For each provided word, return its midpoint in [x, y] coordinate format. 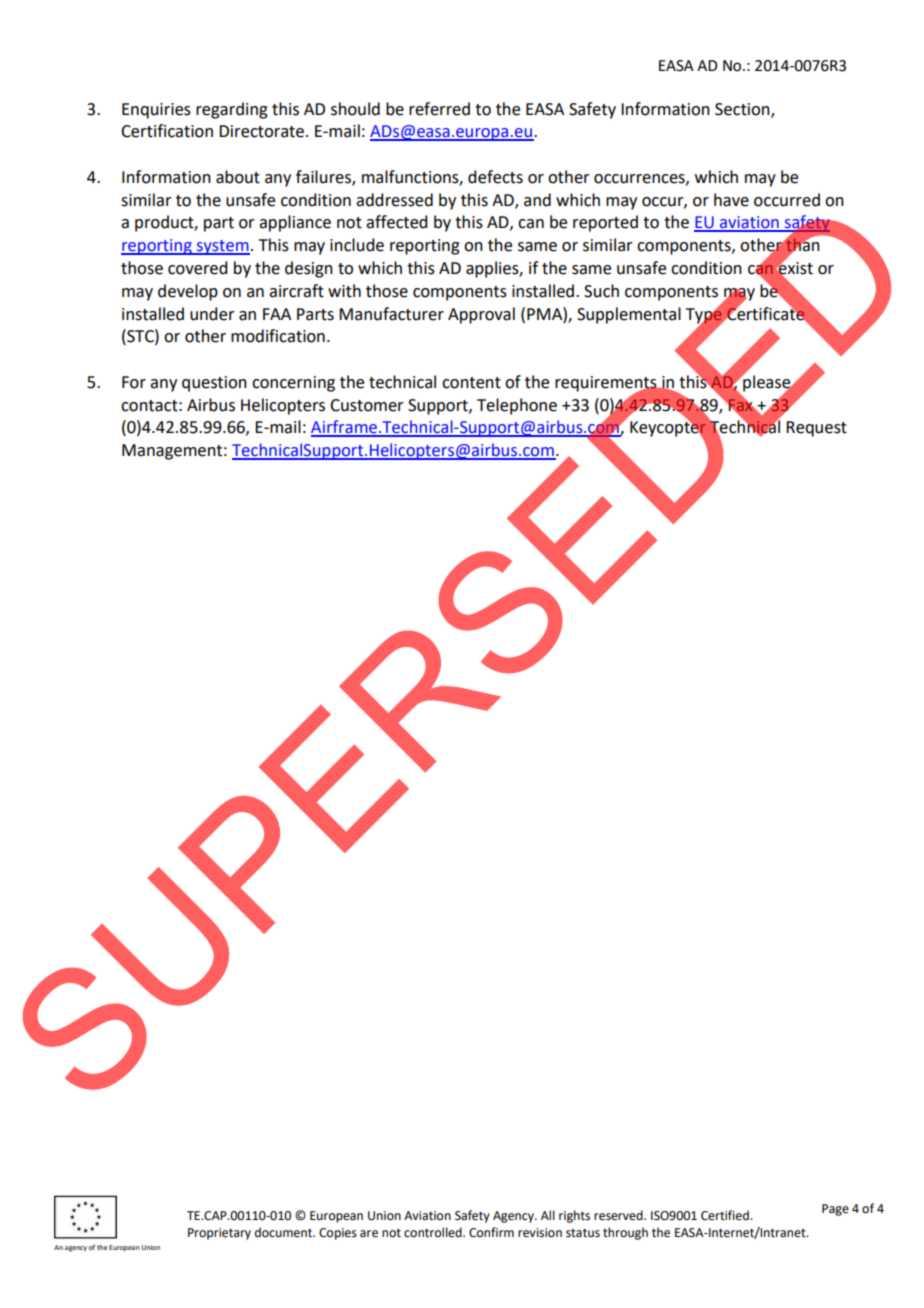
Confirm [491, 1232]
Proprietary [219, 1234]
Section [743, 110]
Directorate [261, 131]
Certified [726, 1215]
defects [495, 177]
